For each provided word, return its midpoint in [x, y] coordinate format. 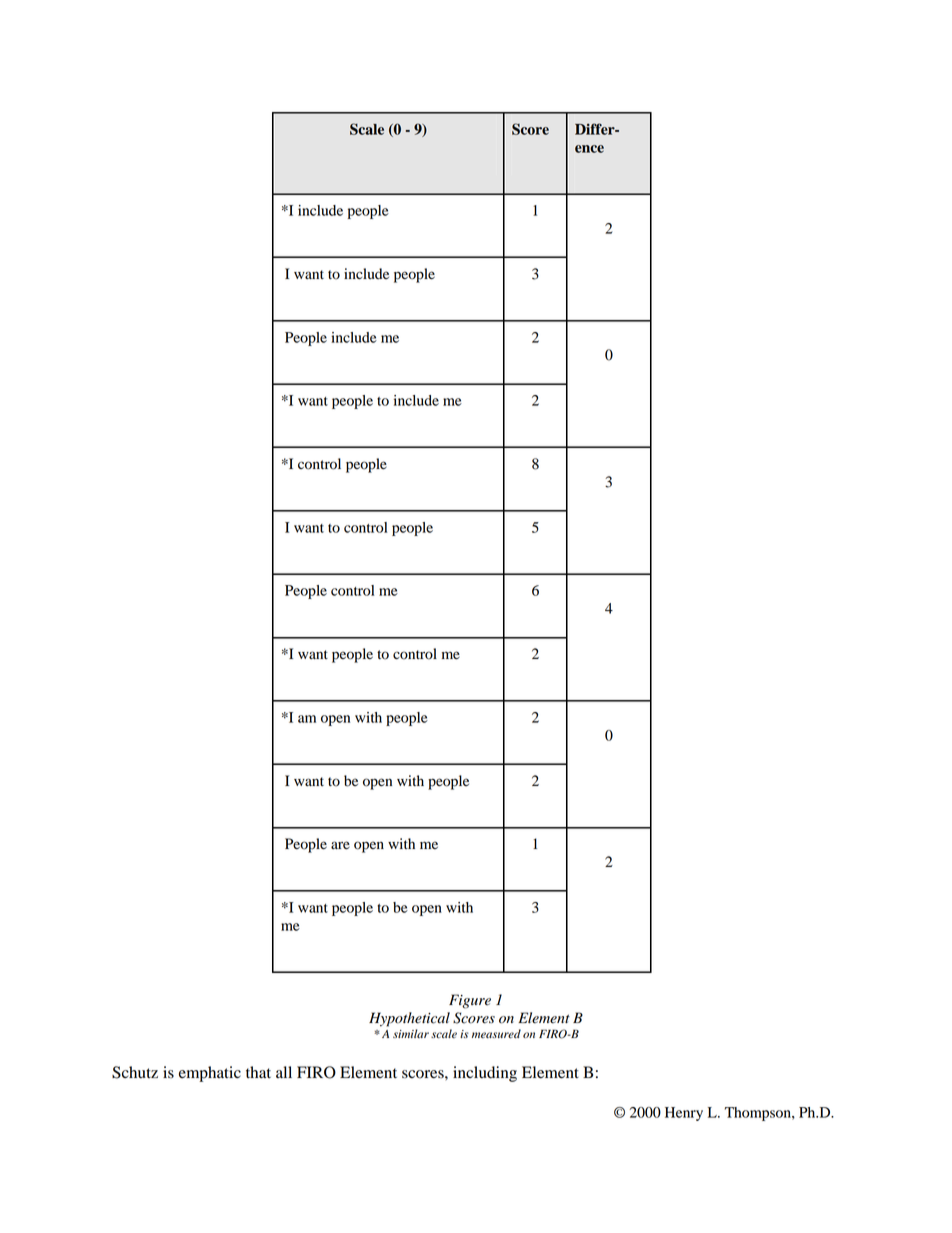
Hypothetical [409, 1019]
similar [411, 1033]
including [485, 1074]
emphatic [210, 1074]
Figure [470, 1001]
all [284, 1072]
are [340, 845]
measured [496, 1034]
